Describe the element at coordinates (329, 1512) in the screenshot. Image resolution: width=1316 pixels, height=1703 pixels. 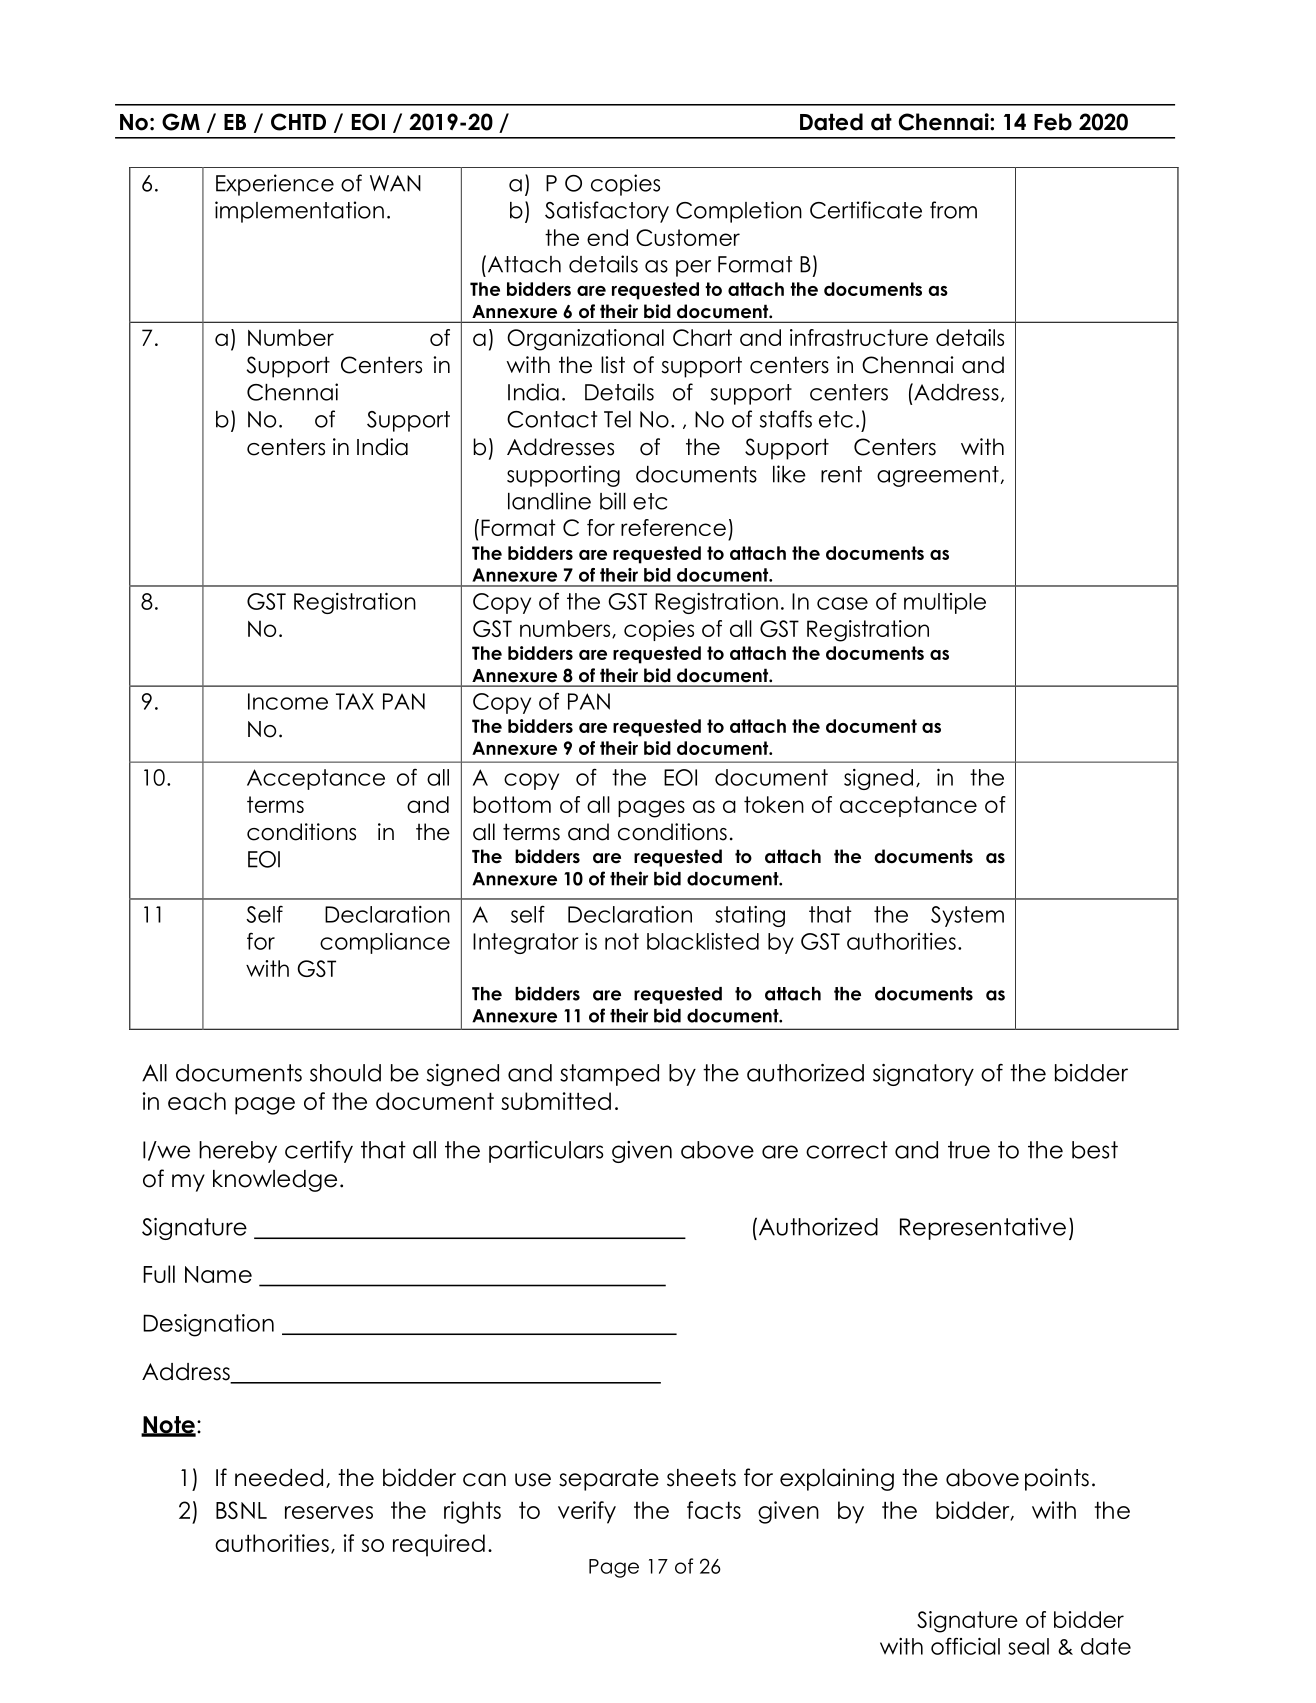
I see `reserves` at that location.
